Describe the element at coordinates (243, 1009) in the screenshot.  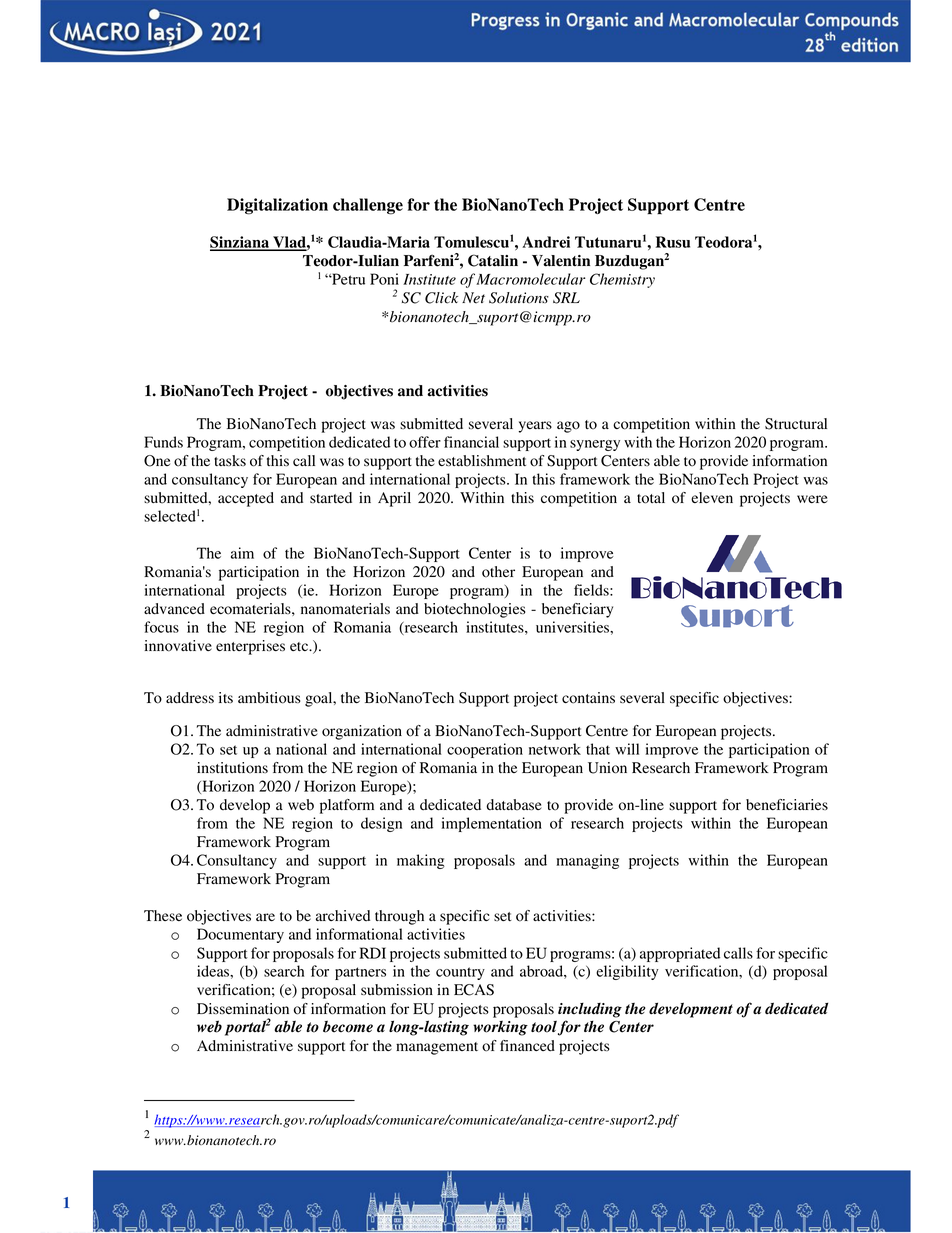
I see `Dissemination` at that location.
